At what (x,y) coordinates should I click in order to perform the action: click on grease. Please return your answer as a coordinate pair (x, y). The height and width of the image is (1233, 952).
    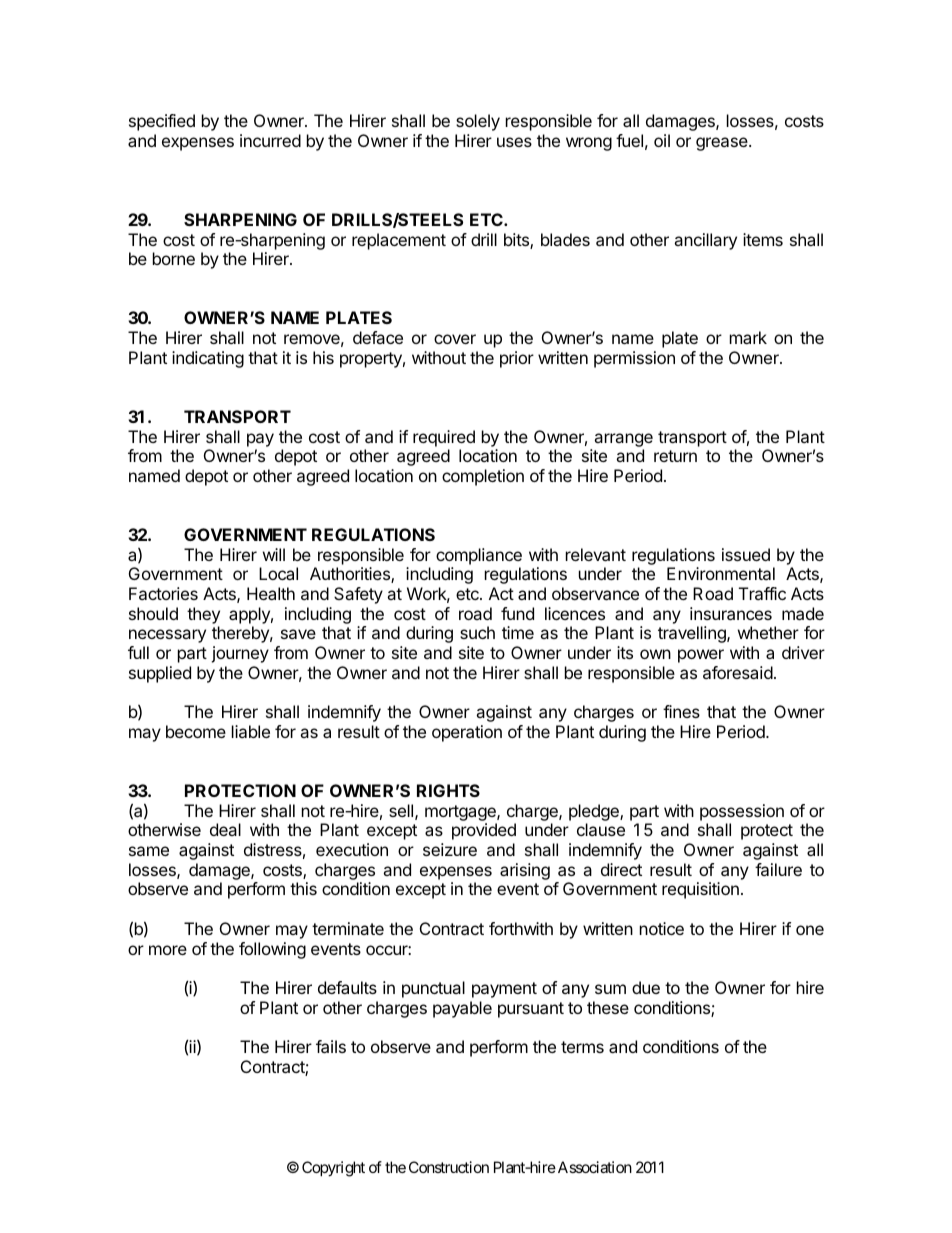
    Looking at the image, I should click on (723, 144).
